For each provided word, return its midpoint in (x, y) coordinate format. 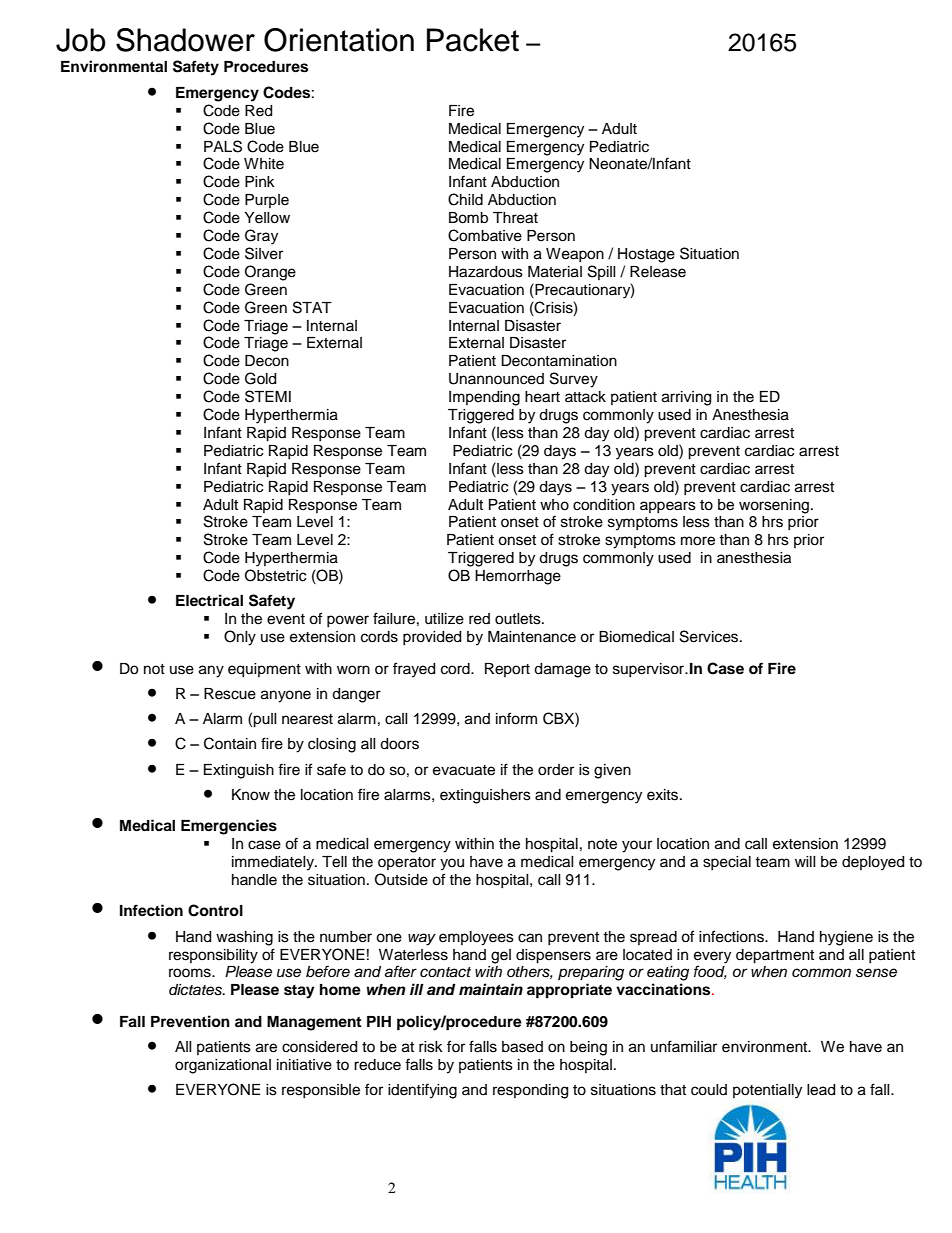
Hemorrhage (518, 577)
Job (81, 40)
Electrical (209, 600)
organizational (223, 1066)
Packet (473, 40)
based (522, 1047)
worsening (774, 506)
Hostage (646, 255)
